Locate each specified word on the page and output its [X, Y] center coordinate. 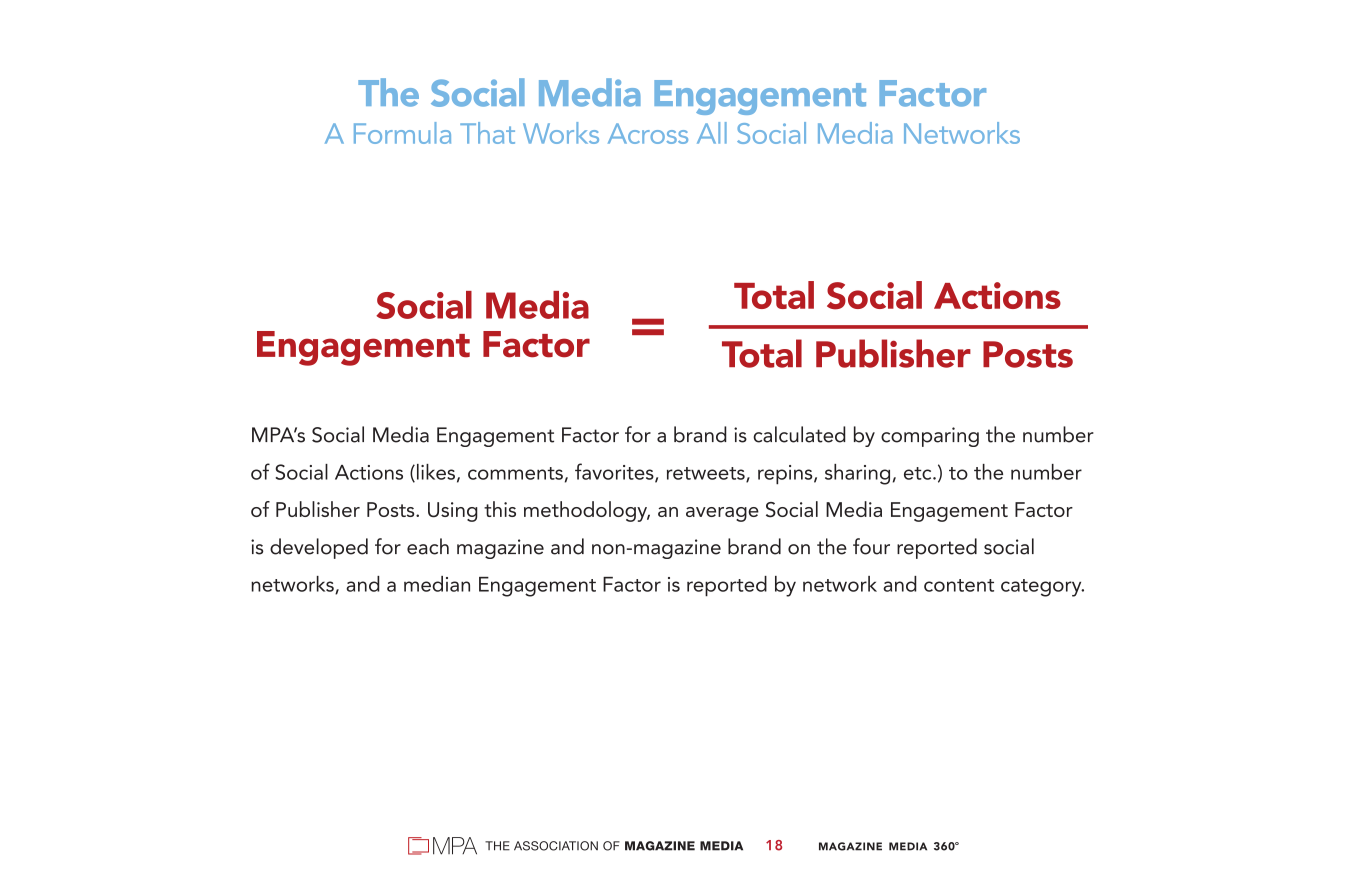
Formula [402, 133]
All [712, 133]
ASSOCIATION [556, 846]
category [1042, 588]
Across [648, 133]
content [959, 585]
